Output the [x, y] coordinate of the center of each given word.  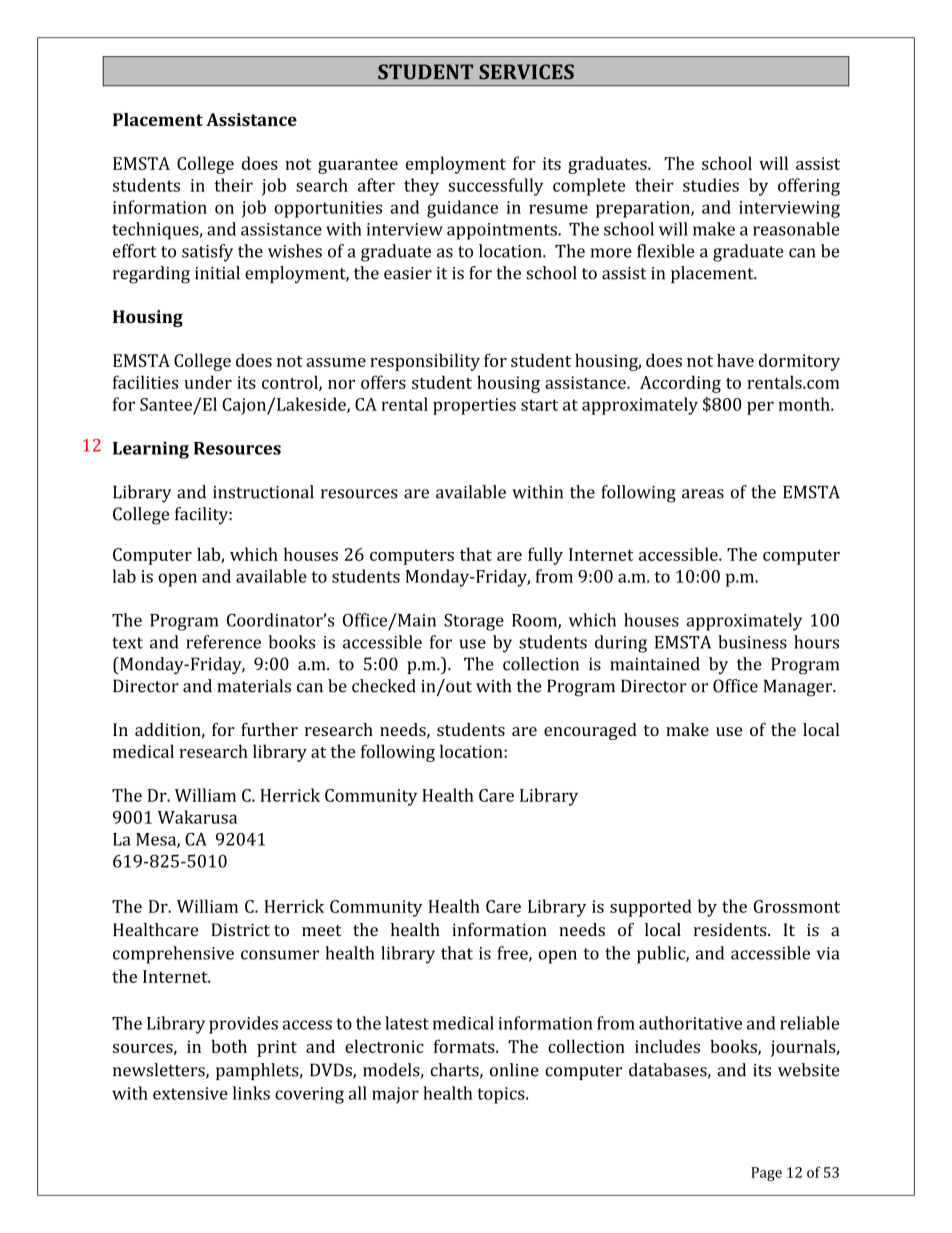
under [208, 382]
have [735, 360]
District [240, 930]
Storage [474, 622]
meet [321, 931]
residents [731, 930]
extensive [190, 1093]
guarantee [358, 166]
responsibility [425, 362]
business [752, 642]
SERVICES [526, 71]
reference [223, 642]
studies [711, 185]
